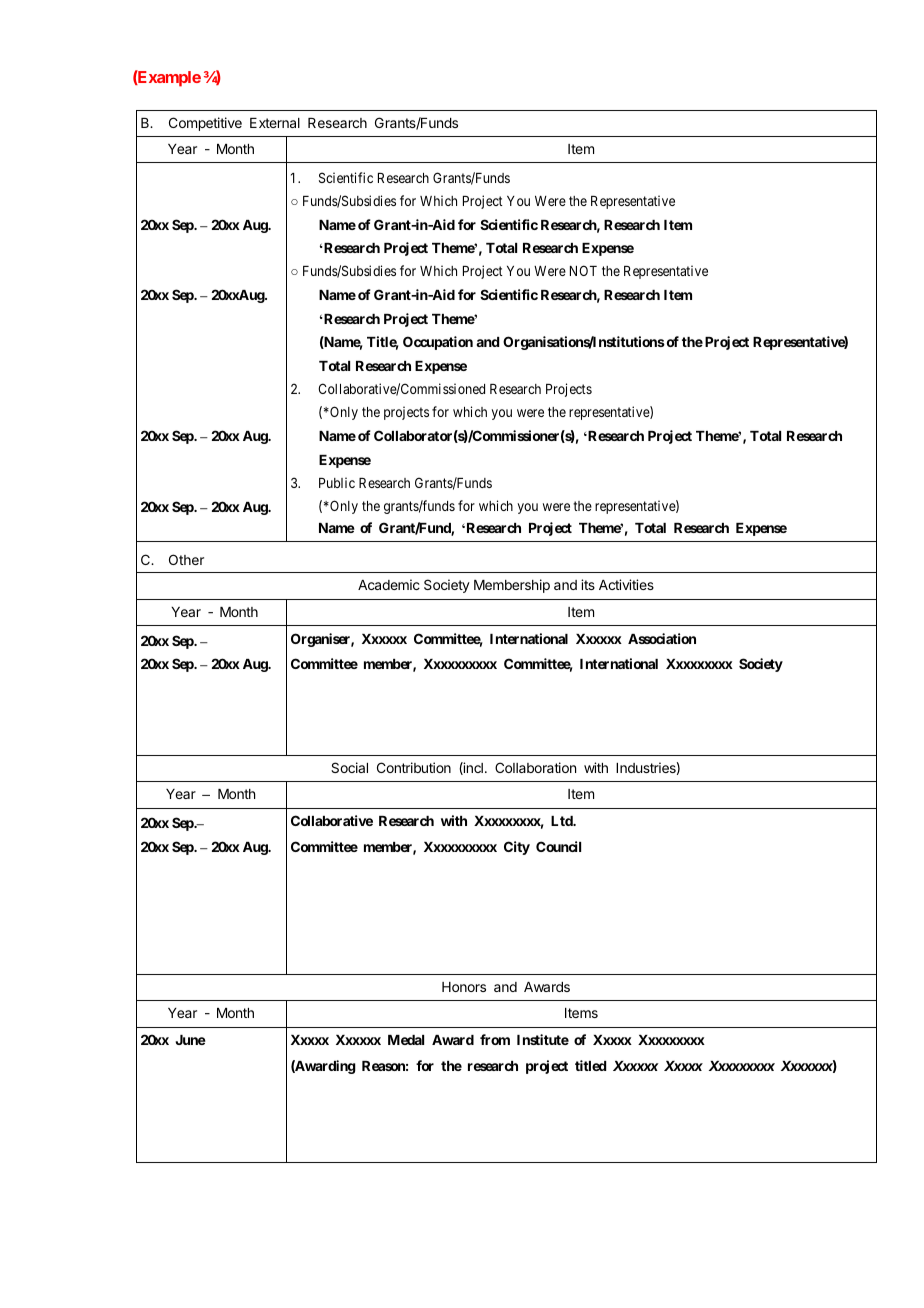 The height and width of the image is (1308, 924). What do you see at coordinates (205, 124) in the image?
I see `Competitive` at bounding box center [205, 124].
